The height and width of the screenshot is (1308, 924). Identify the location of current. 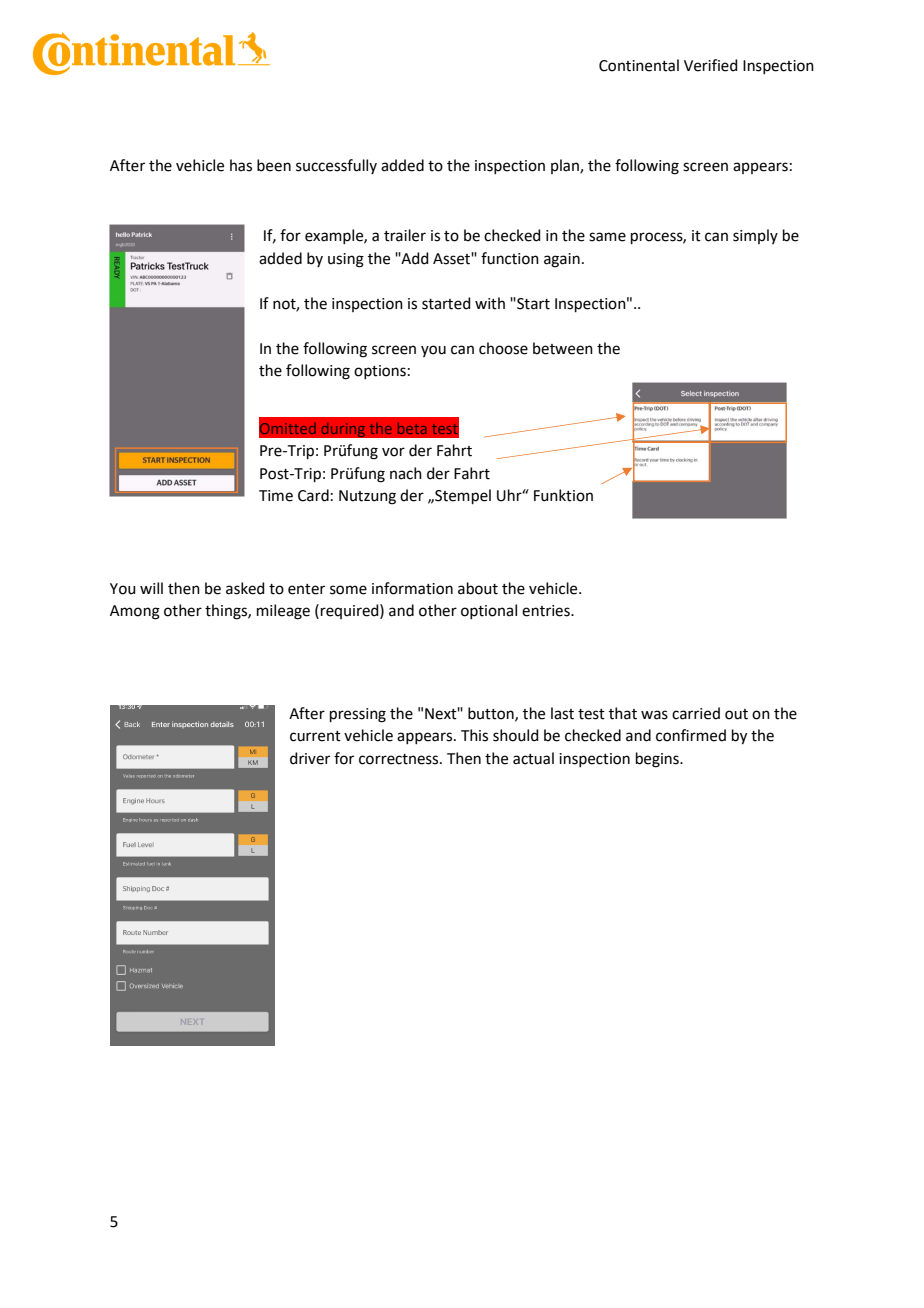
(315, 736).
